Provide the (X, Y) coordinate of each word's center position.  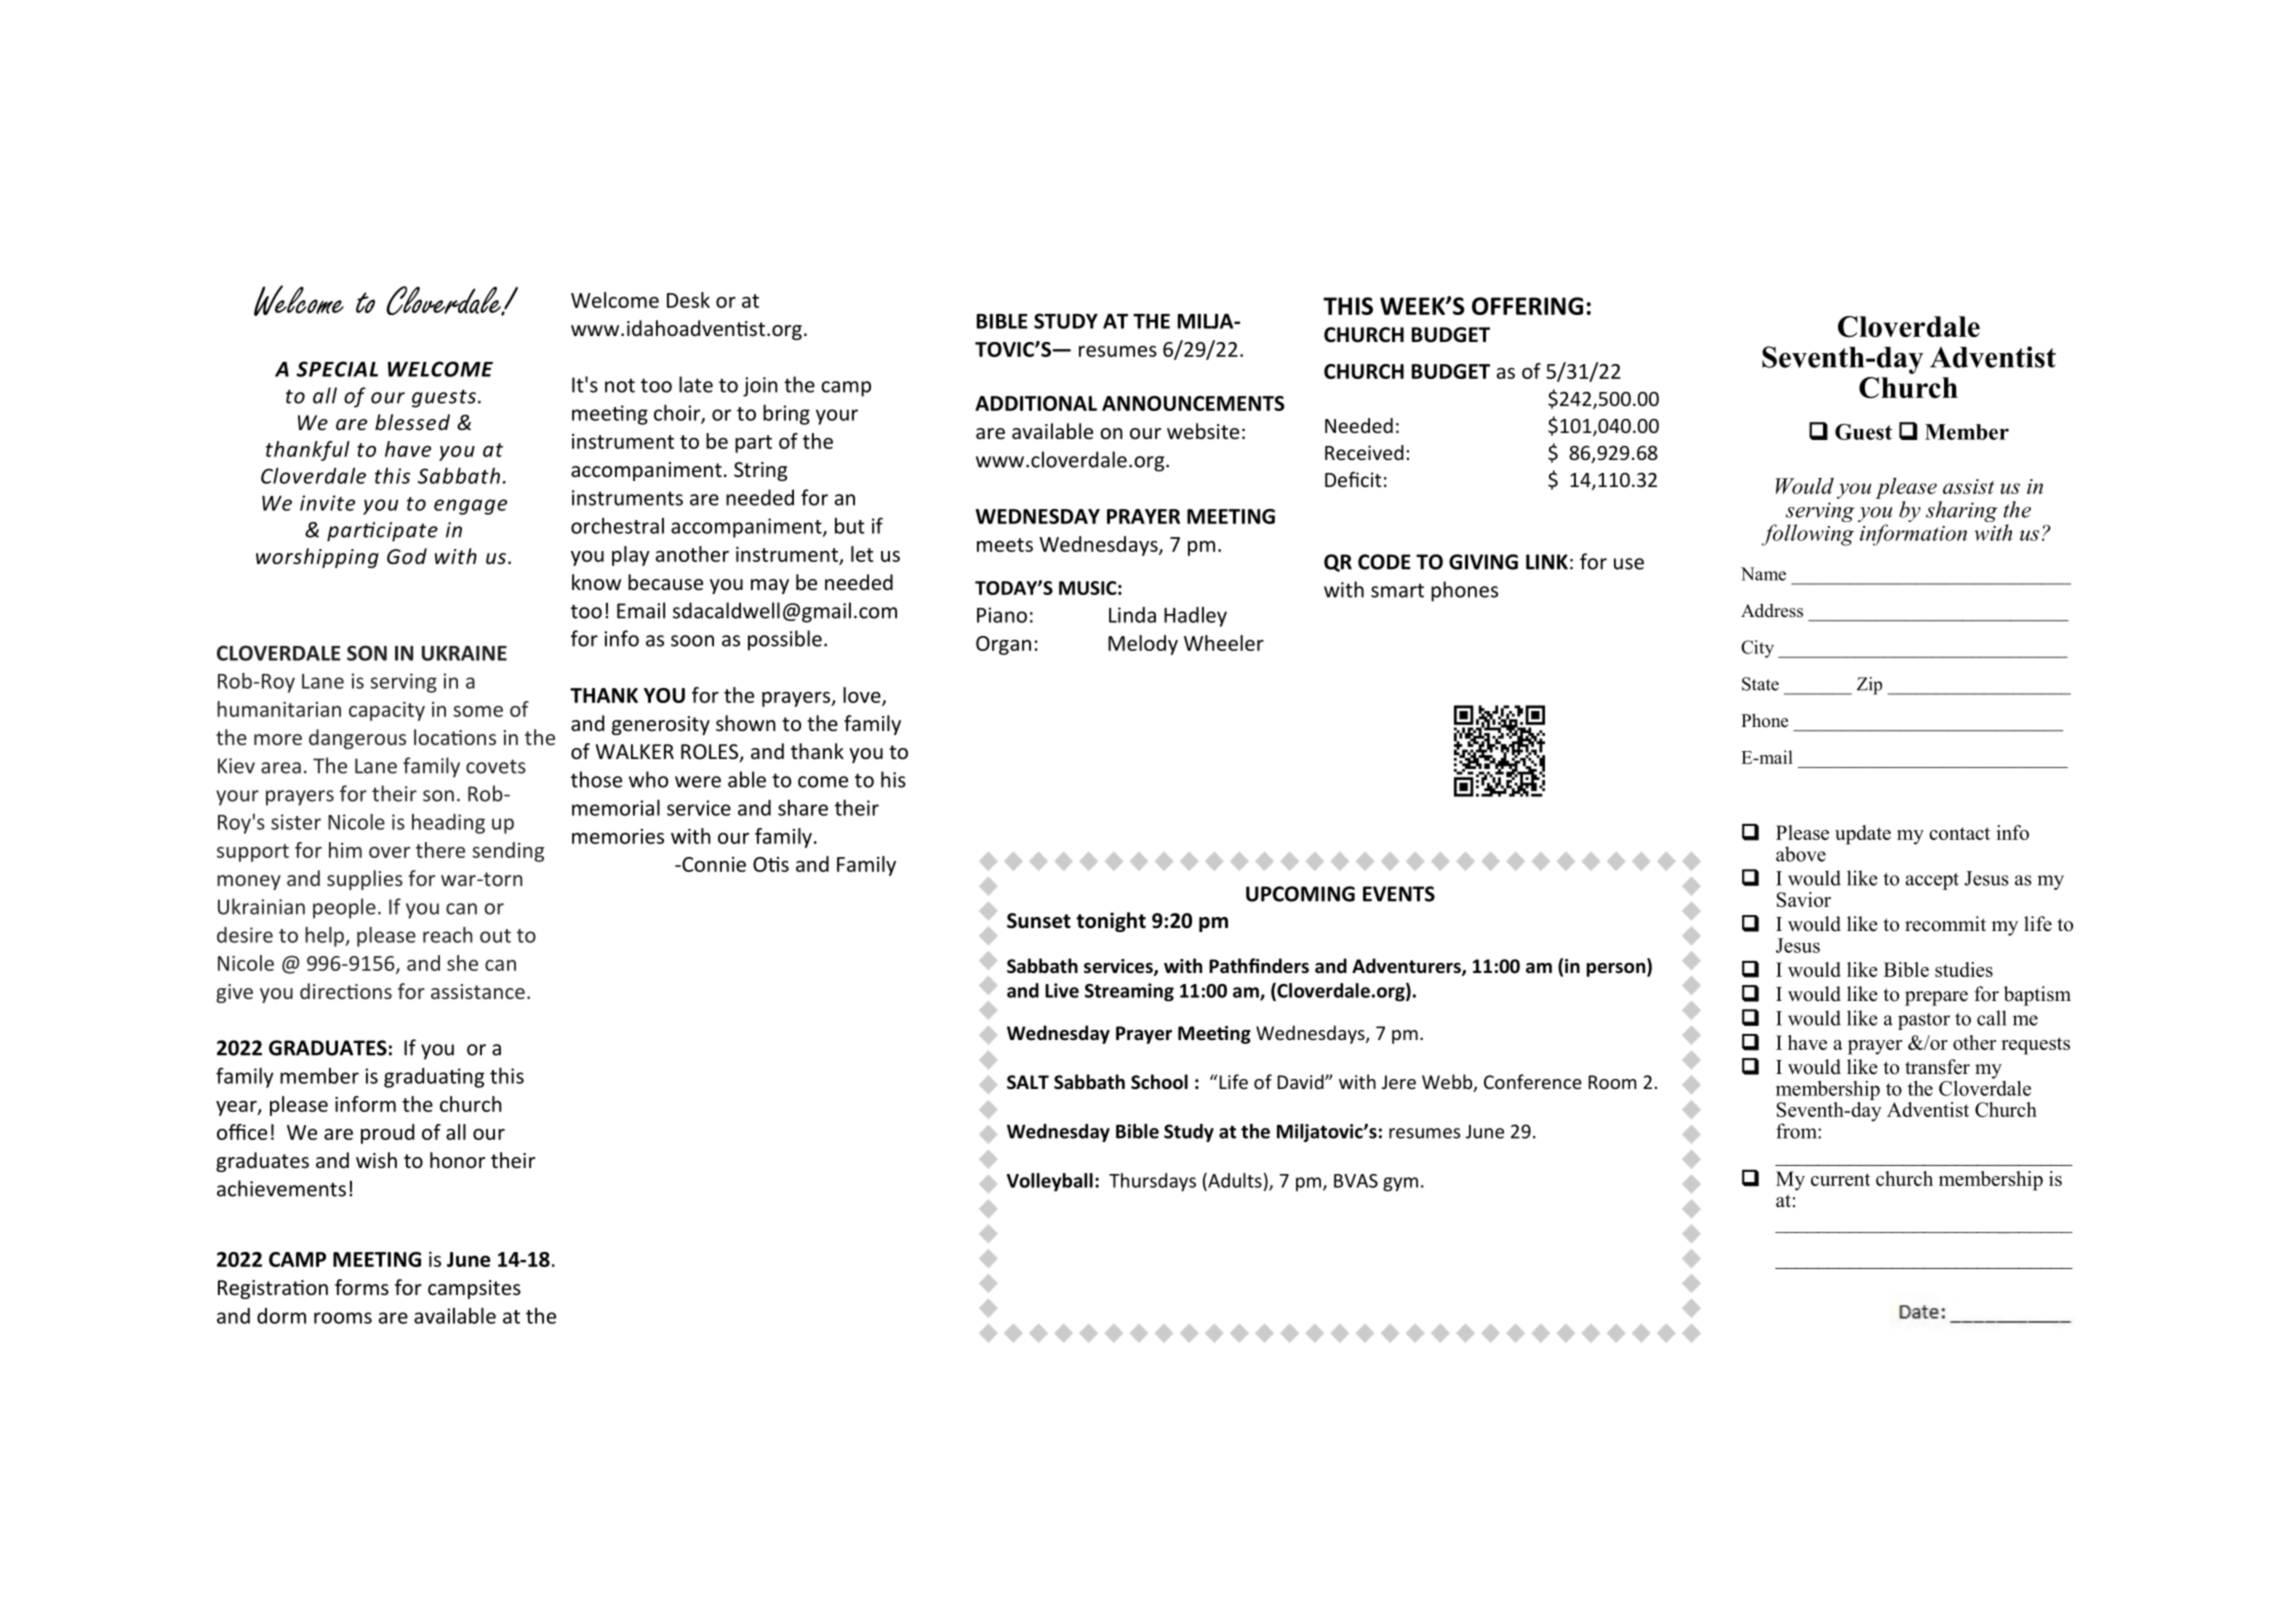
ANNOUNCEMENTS (1193, 403)
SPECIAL (337, 369)
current (1840, 1179)
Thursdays (1152, 1182)
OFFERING (1527, 306)
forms (362, 1287)
